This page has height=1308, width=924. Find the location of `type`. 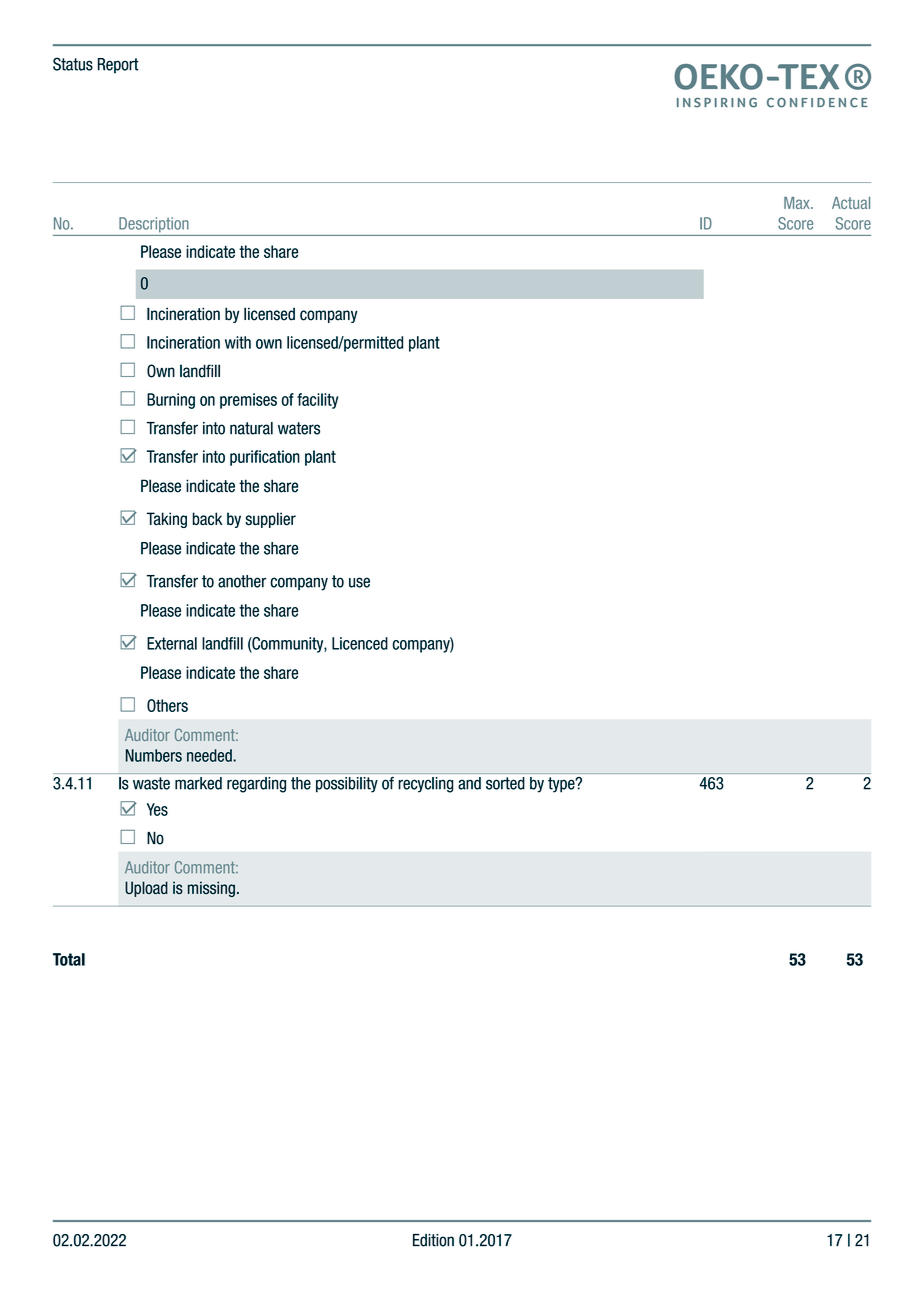

type is located at coordinates (562, 785).
